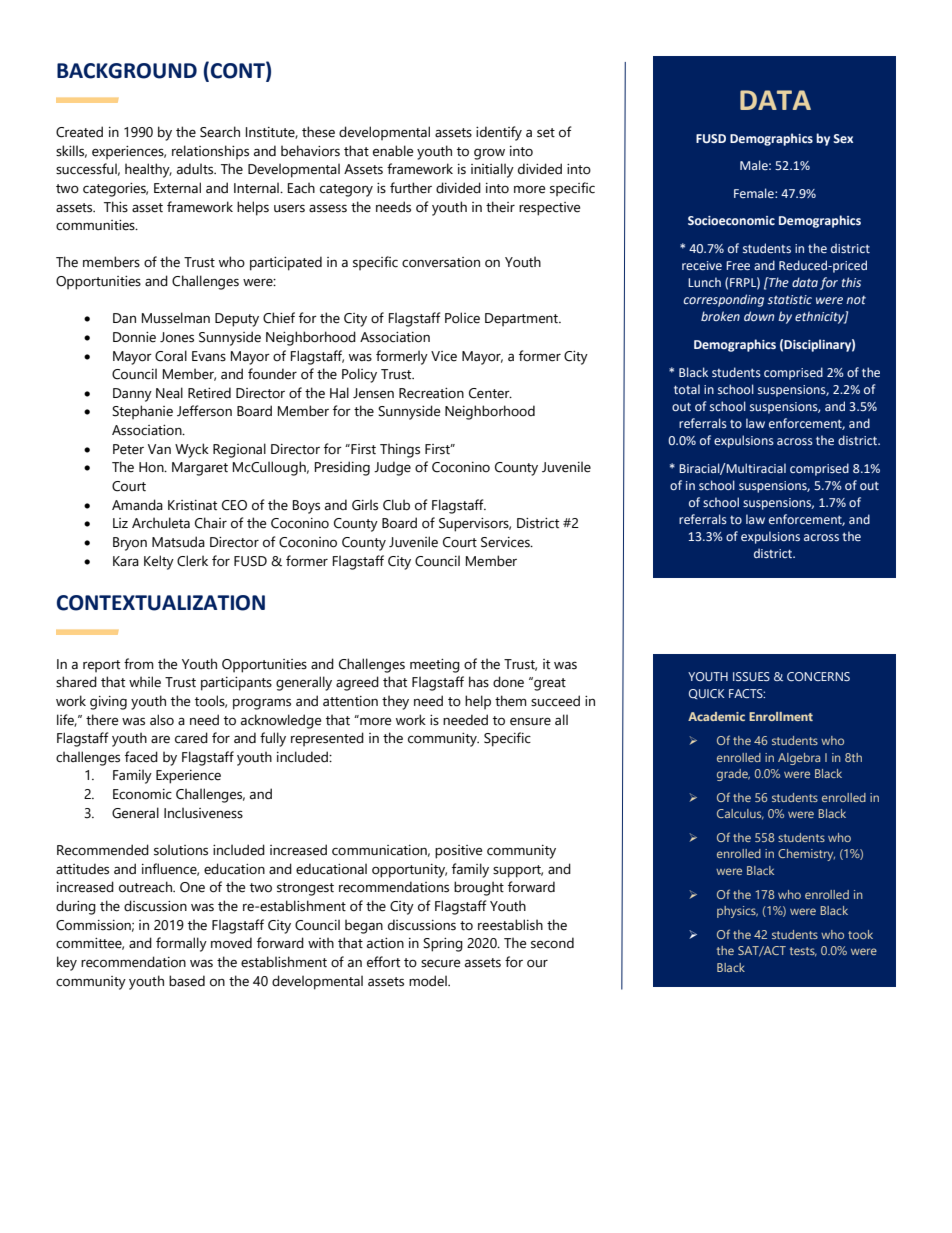  Describe the element at coordinates (843, 138) in the screenshot. I see `Sex` at that location.
